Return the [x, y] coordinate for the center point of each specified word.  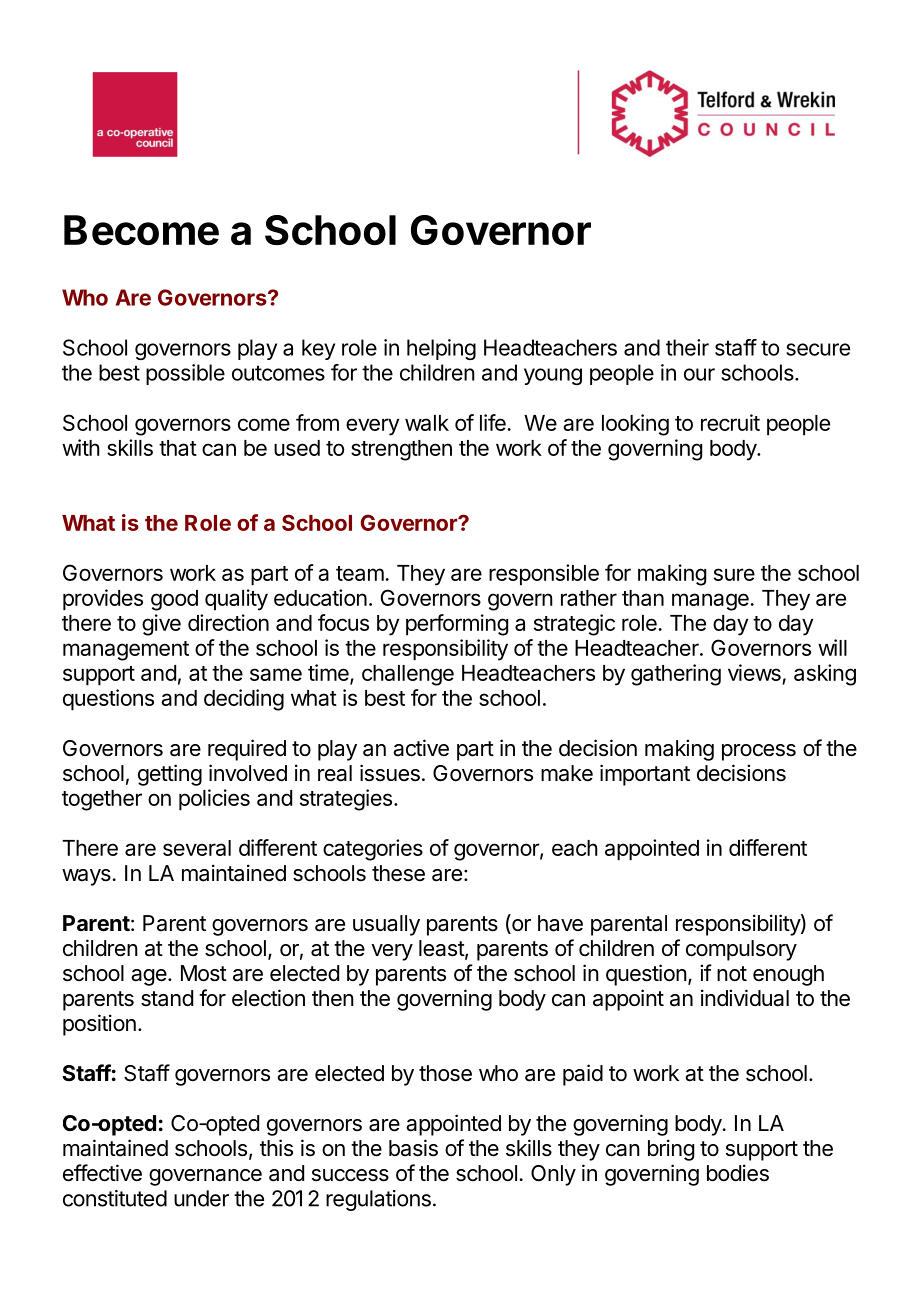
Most [204, 973]
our [699, 374]
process [759, 752]
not [732, 973]
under [201, 1198]
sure [734, 574]
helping [441, 349]
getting [170, 775]
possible [185, 374]
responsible [544, 575]
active [421, 748]
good [174, 600]
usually [386, 925]
